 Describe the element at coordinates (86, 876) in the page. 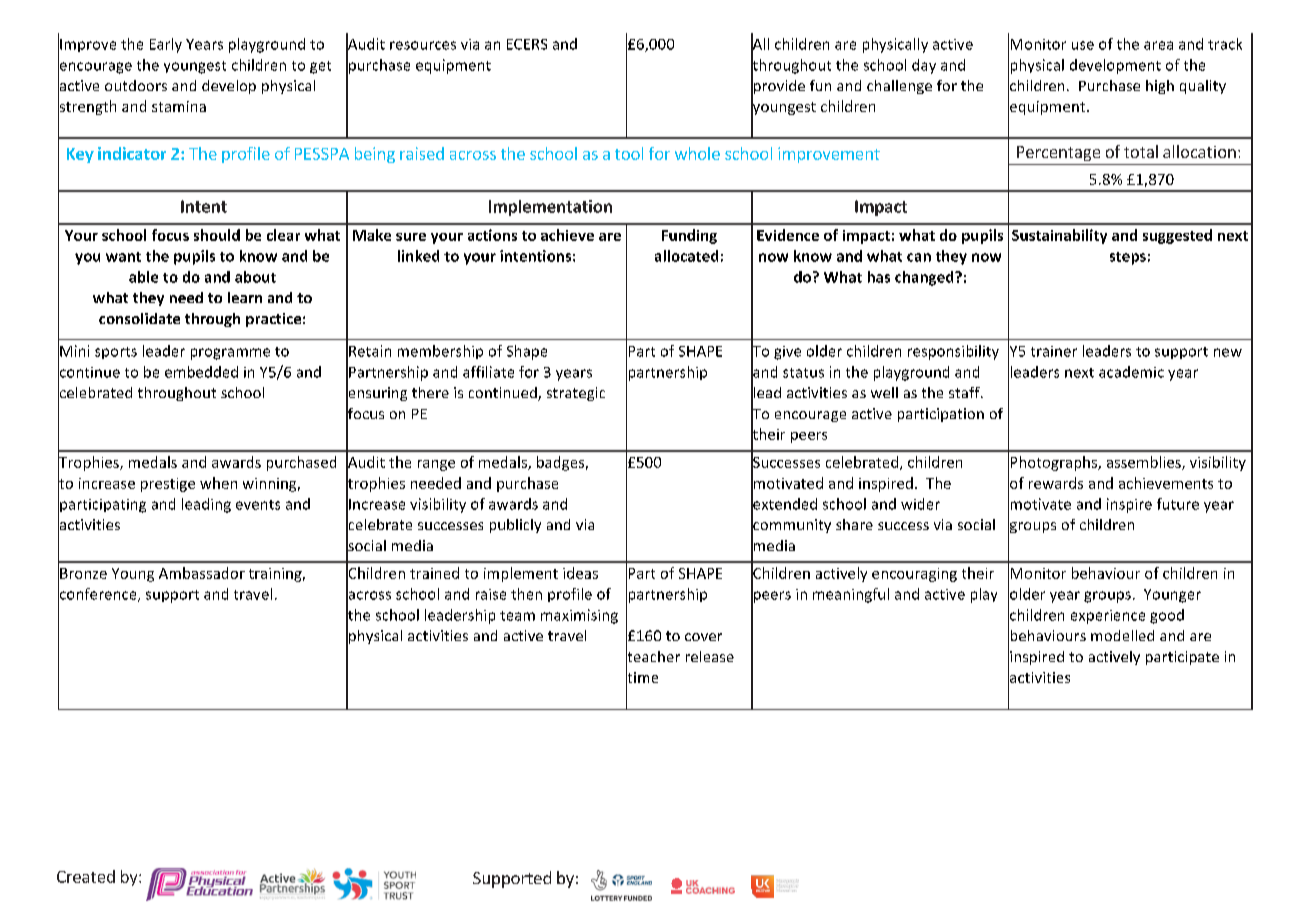

I see `Created` at that location.
